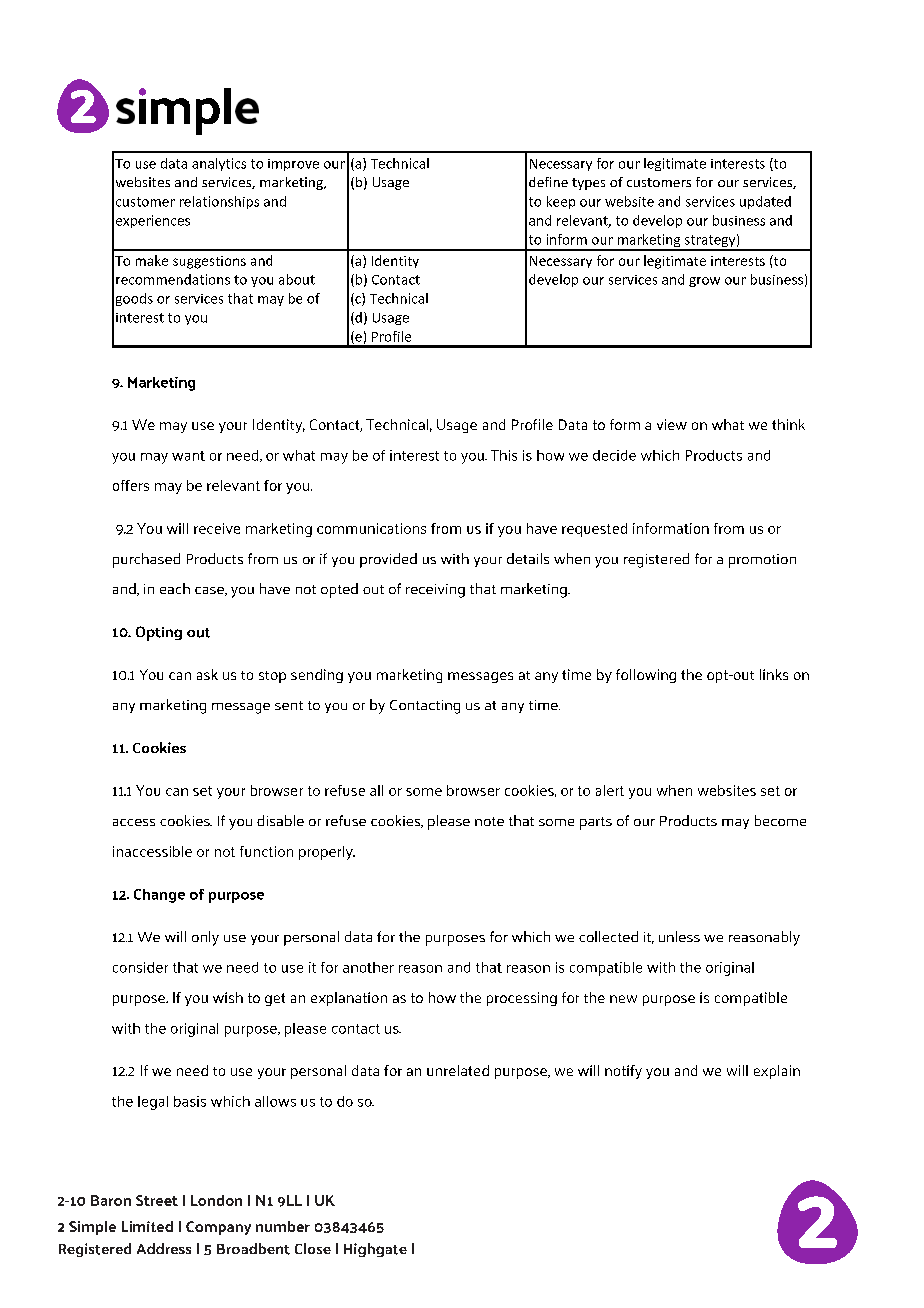 This image has width=924, height=1308. What do you see at coordinates (646, 676) in the image?
I see `following` at bounding box center [646, 676].
